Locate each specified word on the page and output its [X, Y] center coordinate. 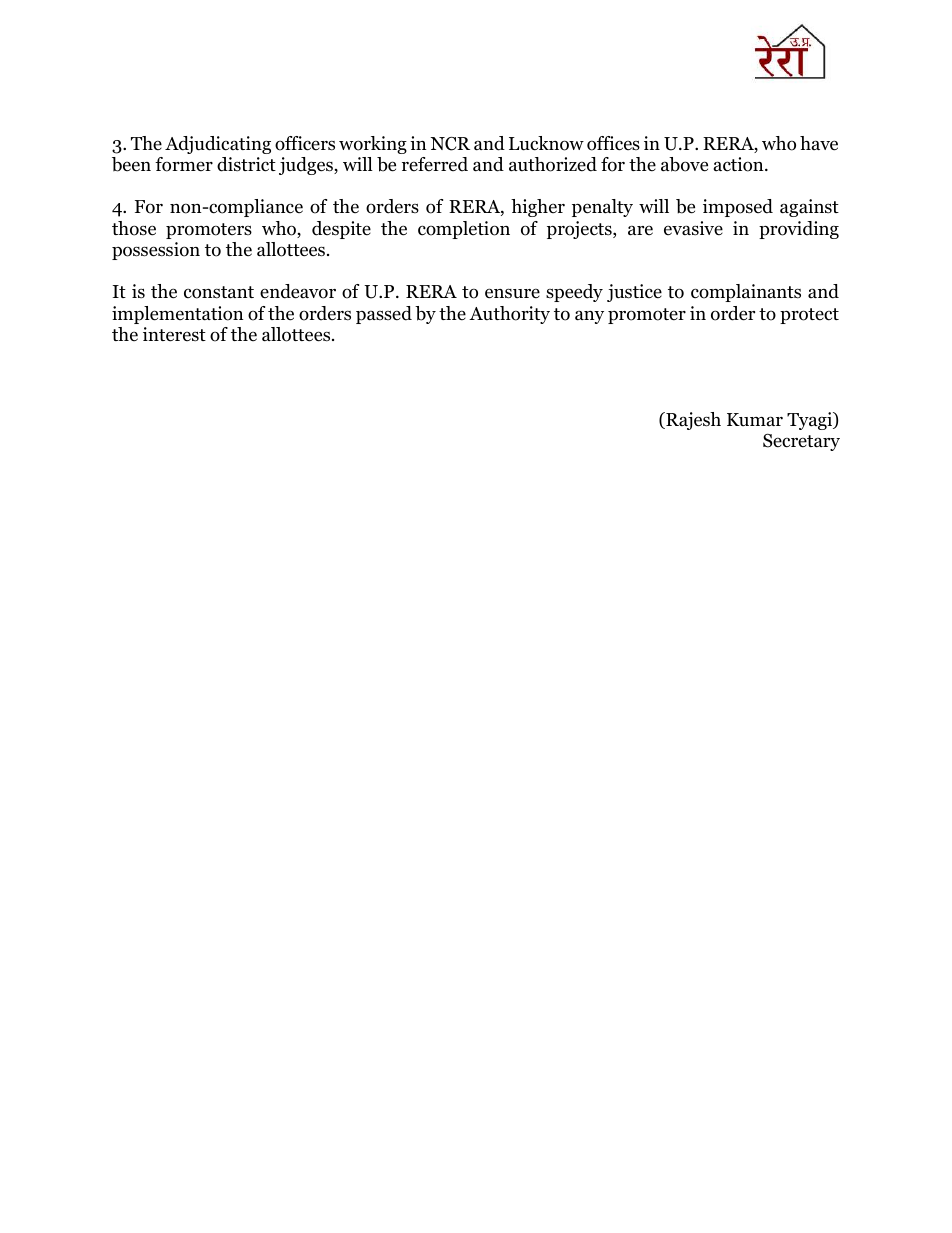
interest [174, 334]
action [740, 164]
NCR [450, 144]
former [184, 164]
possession [156, 251]
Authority [509, 315]
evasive [693, 228]
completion [464, 230]
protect [809, 316]
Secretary [801, 442]
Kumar [755, 419]
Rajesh [692, 421]
